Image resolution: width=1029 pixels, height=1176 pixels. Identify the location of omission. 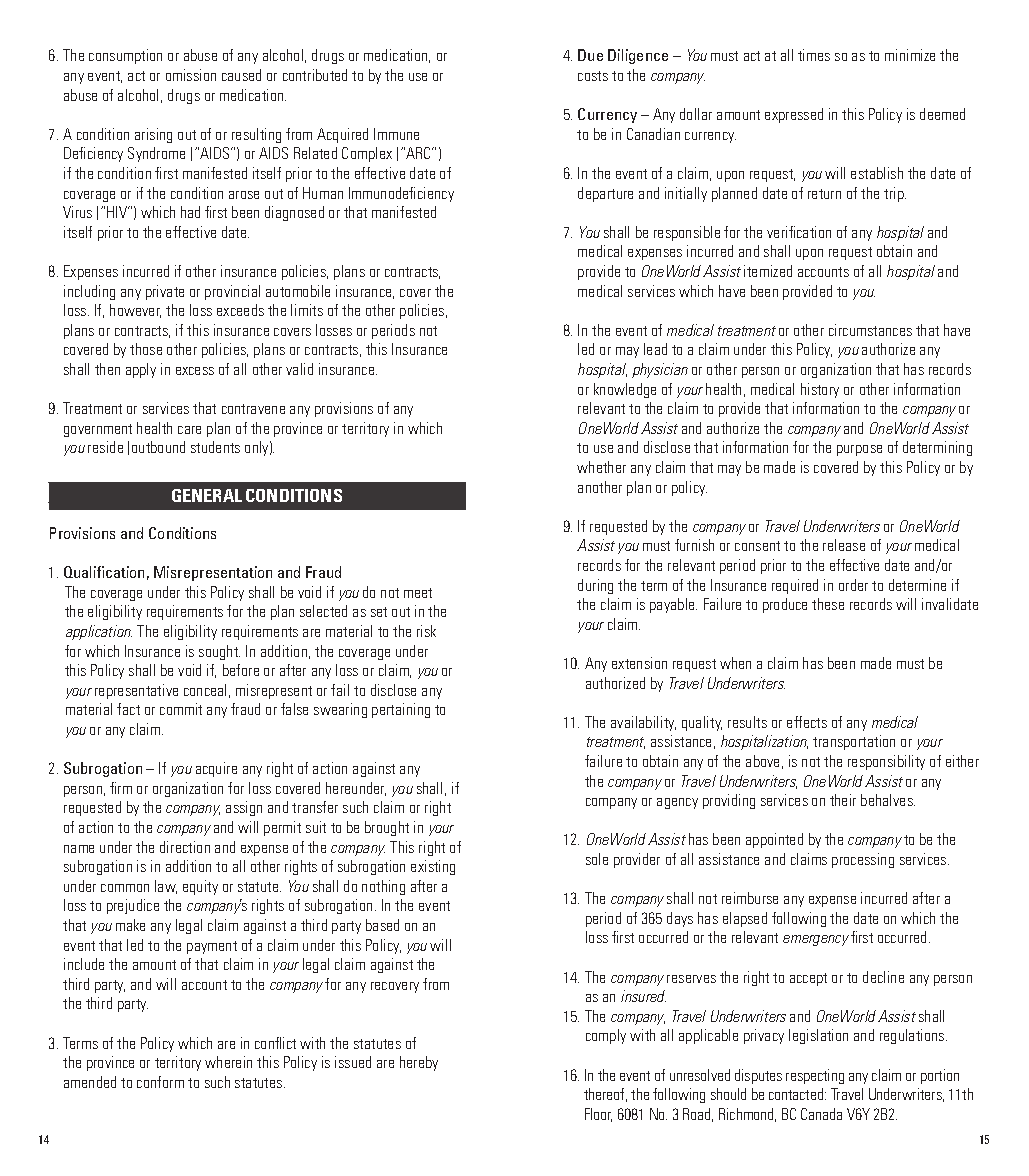
(191, 75).
